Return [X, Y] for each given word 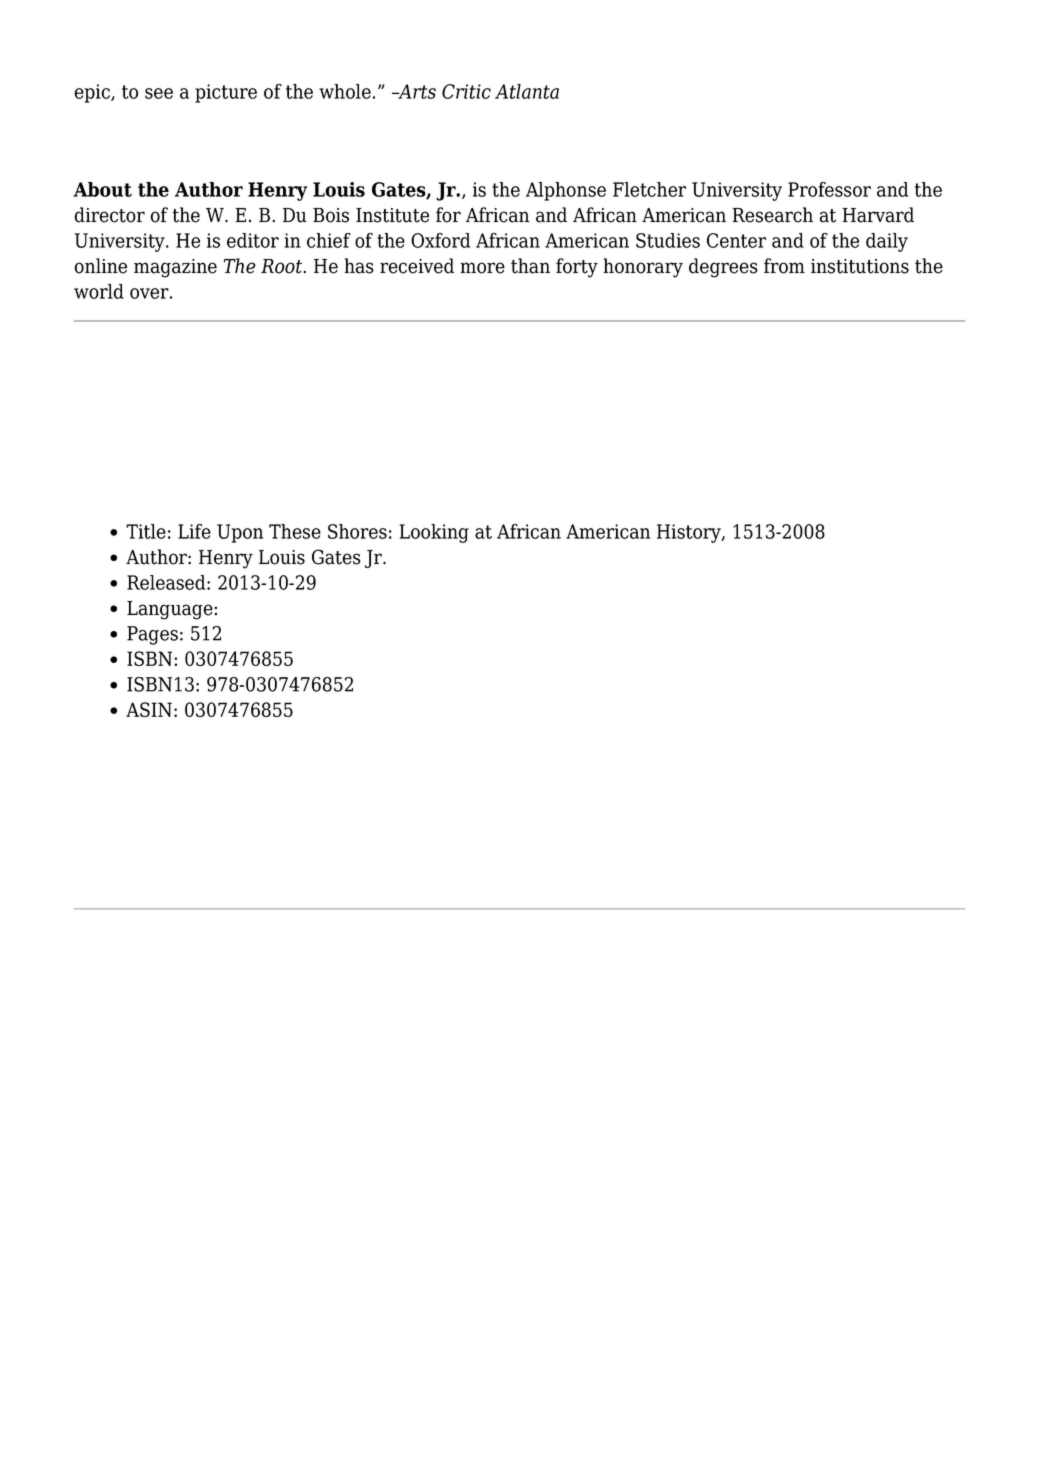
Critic [466, 91]
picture [226, 93]
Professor [829, 189]
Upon [240, 533]
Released [167, 582]
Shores [357, 531]
